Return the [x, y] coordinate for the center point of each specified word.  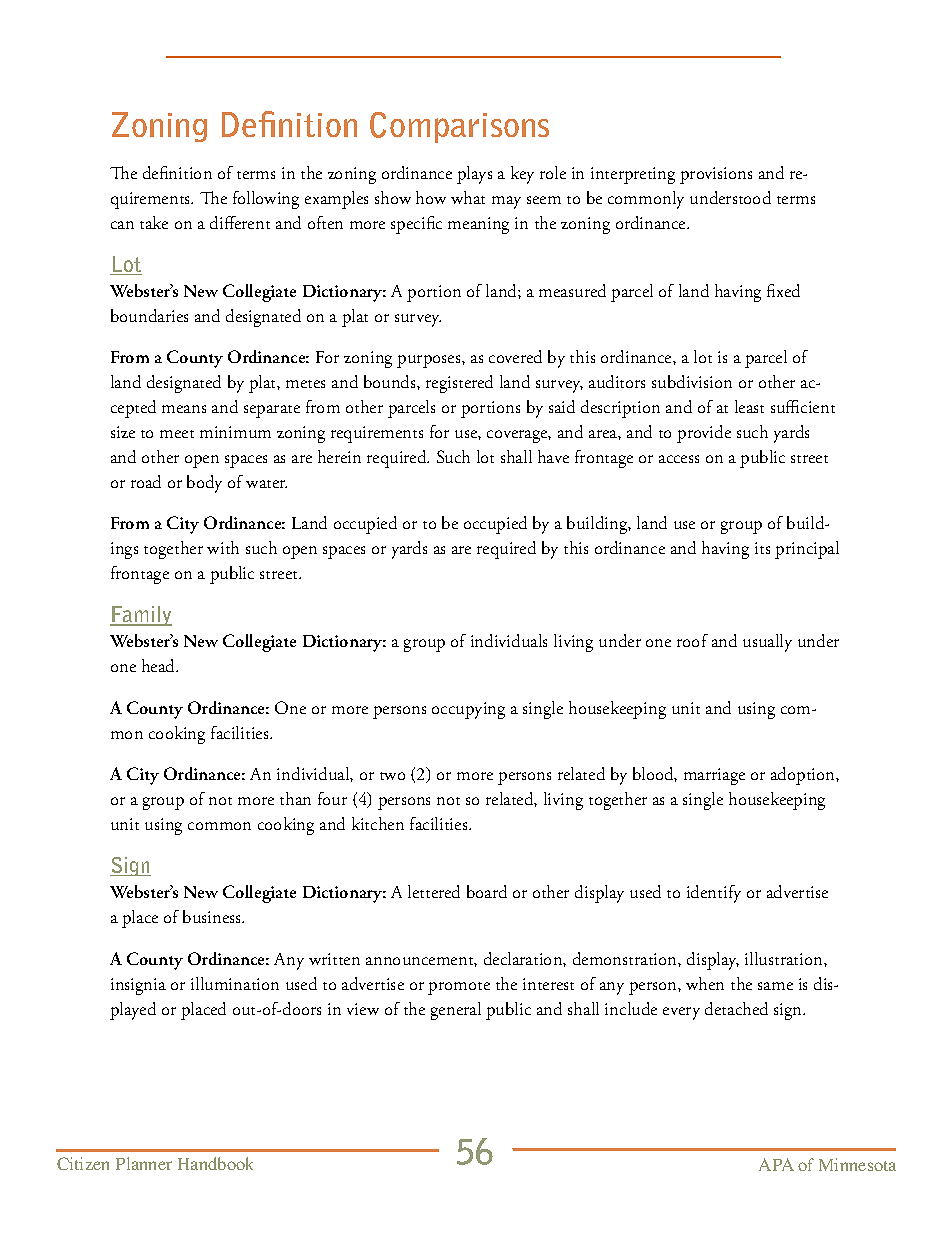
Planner [144, 1163]
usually [767, 643]
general [456, 1011]
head [160, 665]
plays [474, 175]
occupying [468, 710]
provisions [716, 175]
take [154, 222]
